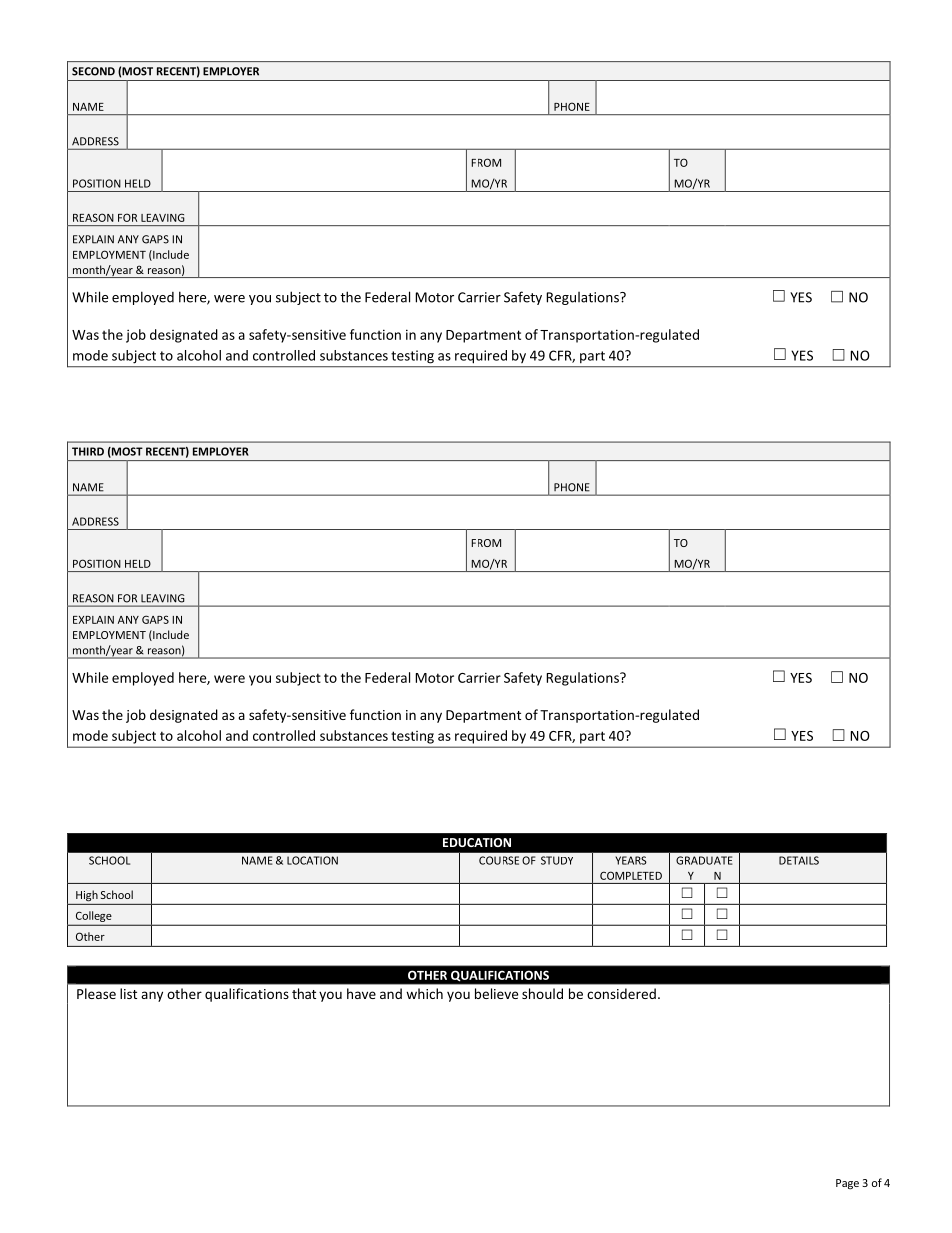 The width and height of the image is (952, 1233). I want to click on list, so click(128, 993).
